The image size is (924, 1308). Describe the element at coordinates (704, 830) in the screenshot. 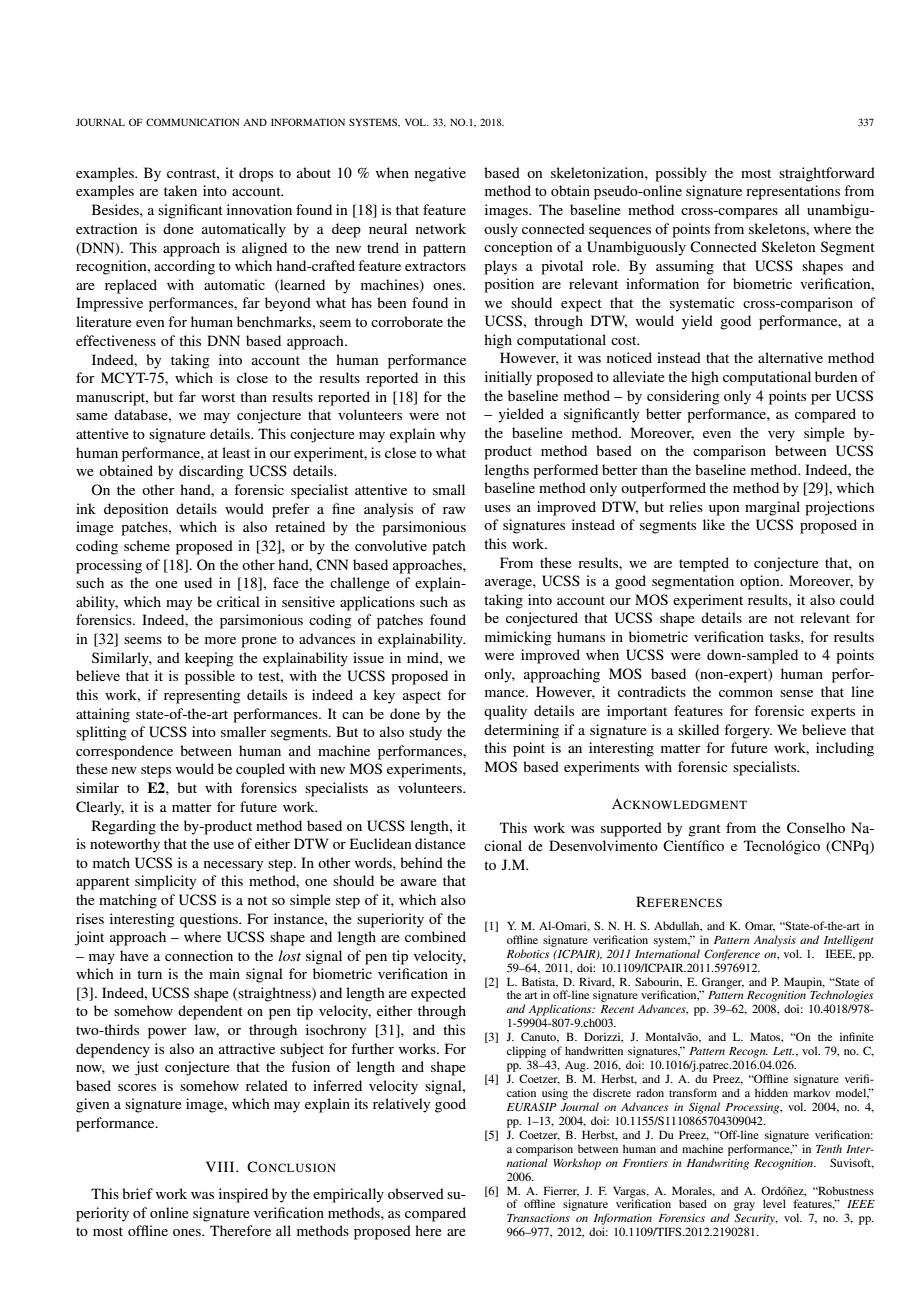

I see `grant` at that location.
